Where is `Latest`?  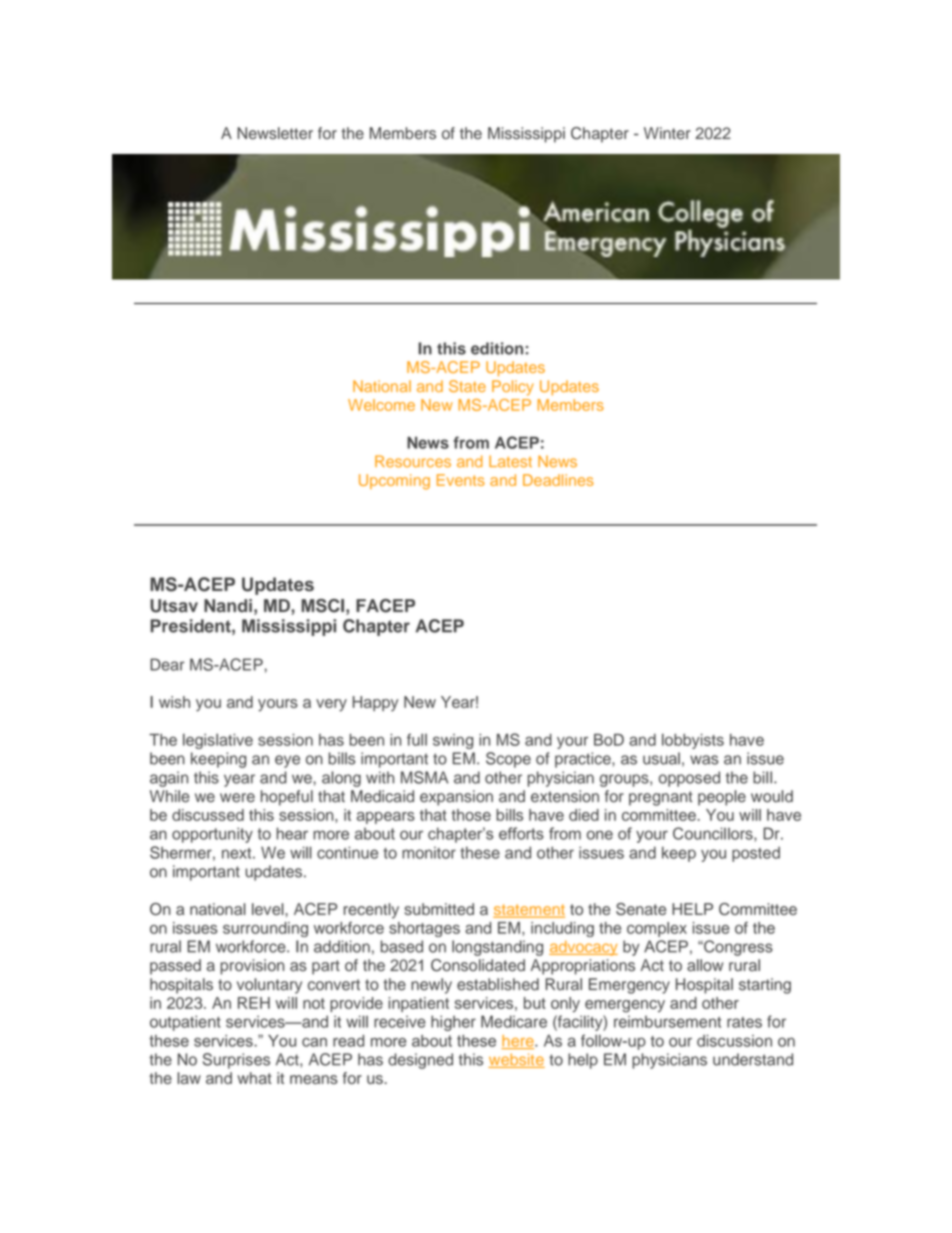 Latest is located at coordinates (510, 461).
